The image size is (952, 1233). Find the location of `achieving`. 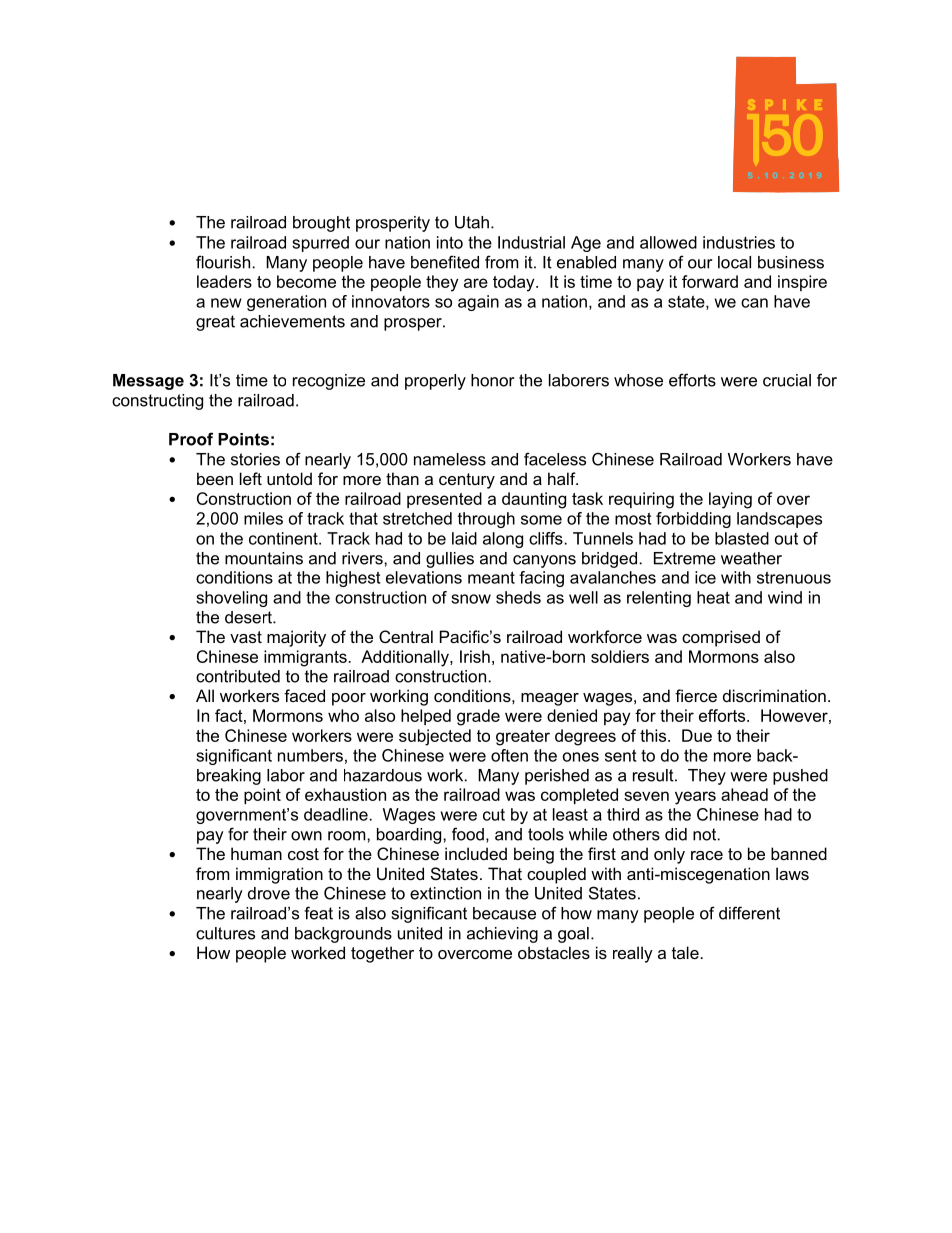

achieving is located at coordinates (502, 935).
